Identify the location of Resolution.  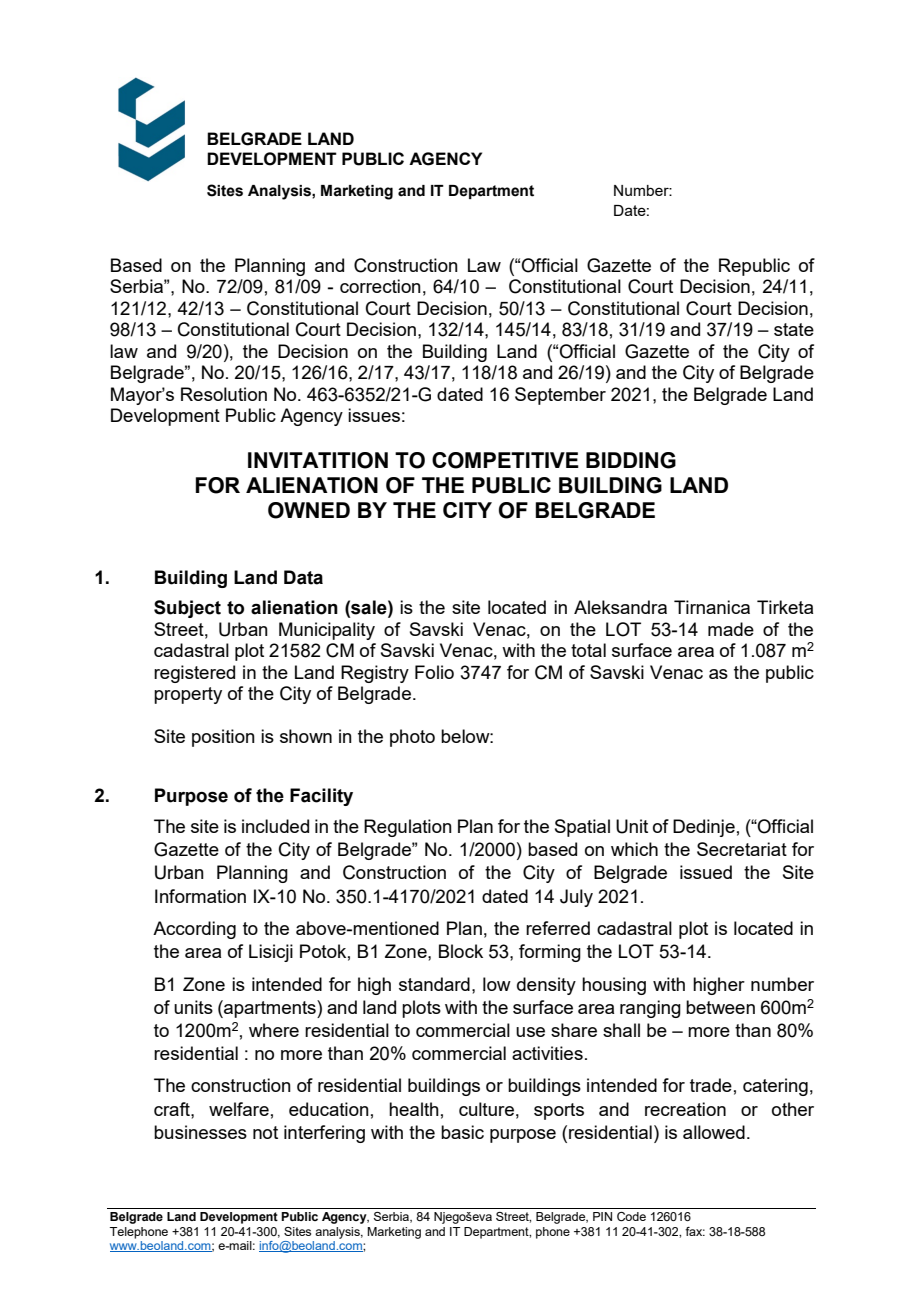
(224, 394).
